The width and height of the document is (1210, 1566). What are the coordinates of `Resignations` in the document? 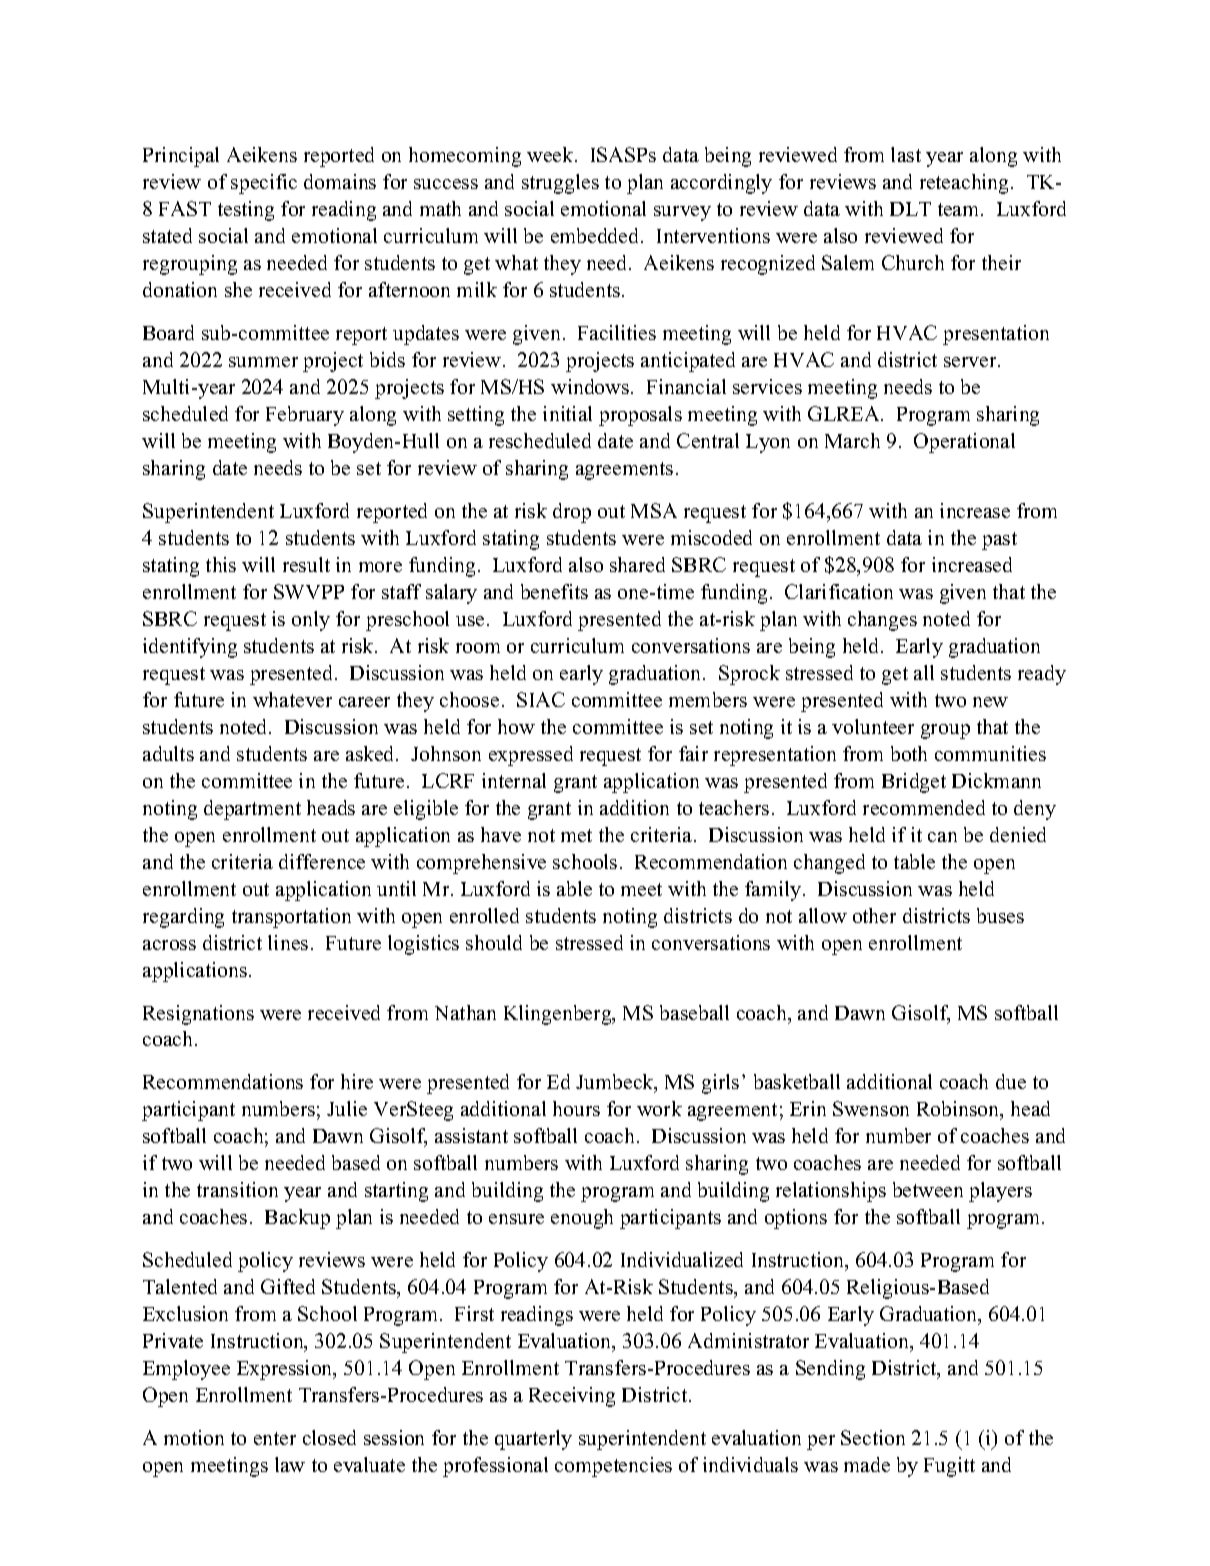 It's located at (198, 1015).
